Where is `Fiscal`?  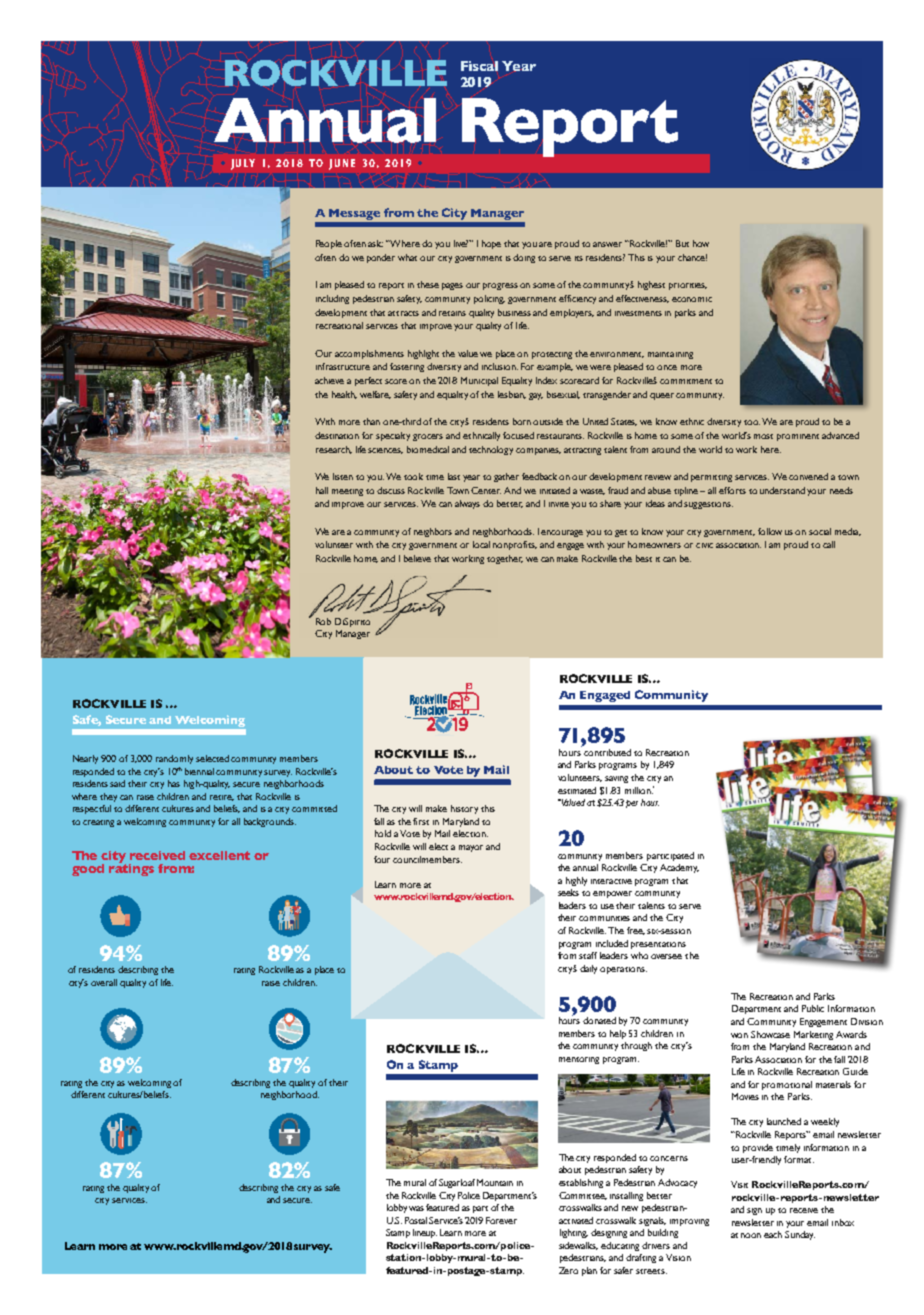
Fiscal is located at coordinates (479, 66).
